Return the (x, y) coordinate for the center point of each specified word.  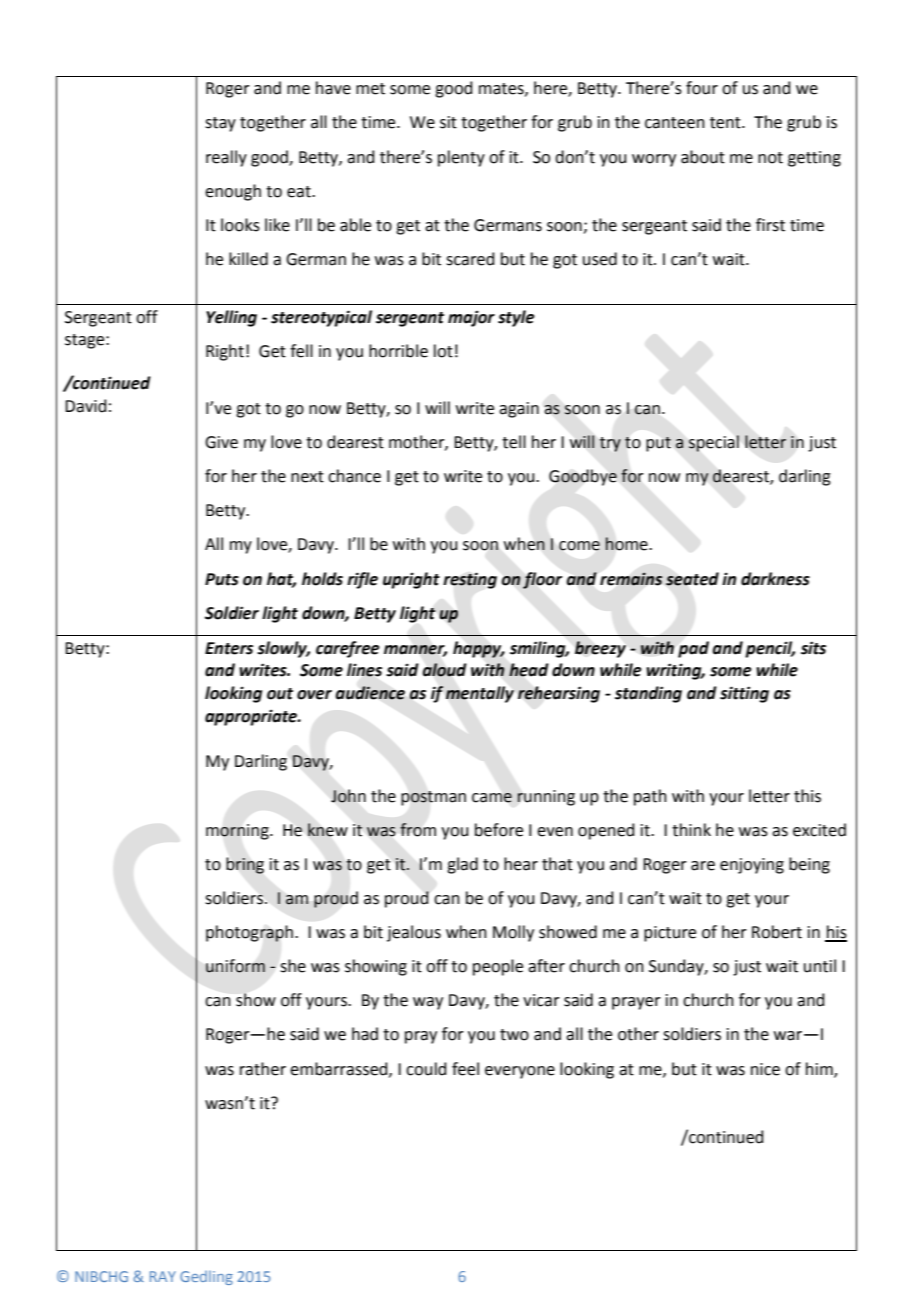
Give (221, 442)
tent (726, 123)
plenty (461, 158)
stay (220, 124)
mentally (480, 694)
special (713, 443)
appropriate (252, 717)
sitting (744, 694)
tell (514, 442)
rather (263, 1069)
